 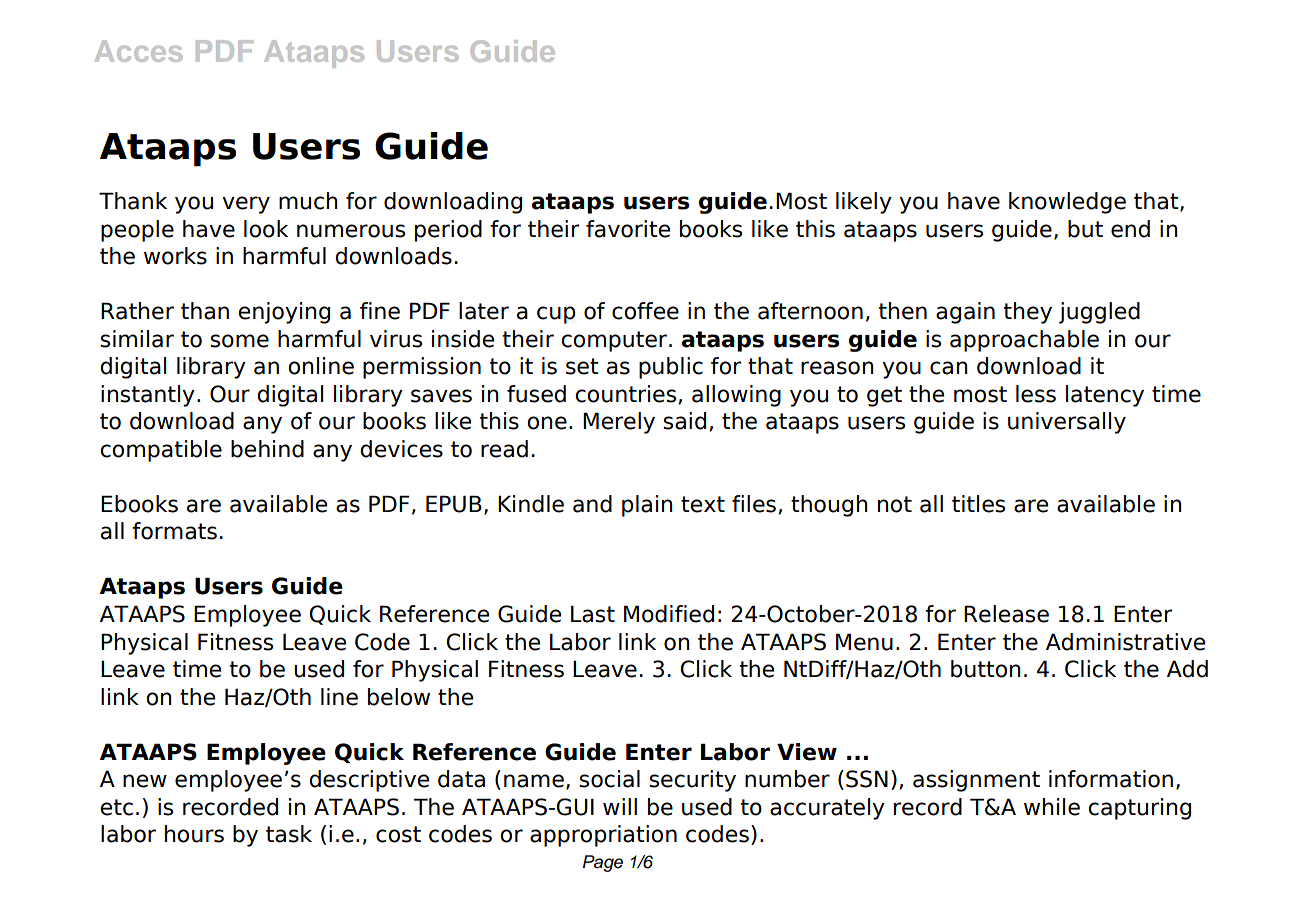 I want to click on formats, so click(x=174, y=531).
